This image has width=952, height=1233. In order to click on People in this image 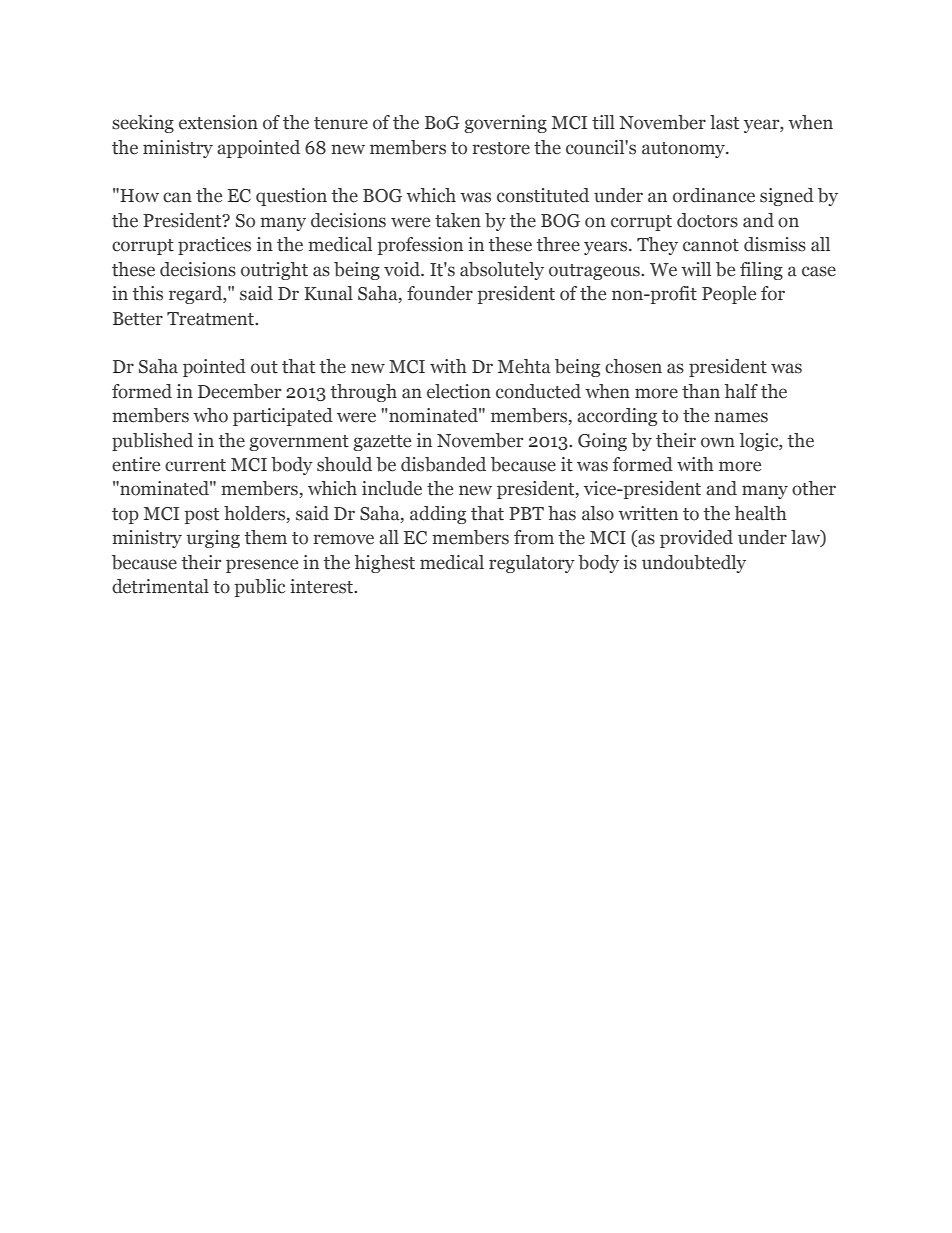, I will do `click(729, 295)`.
